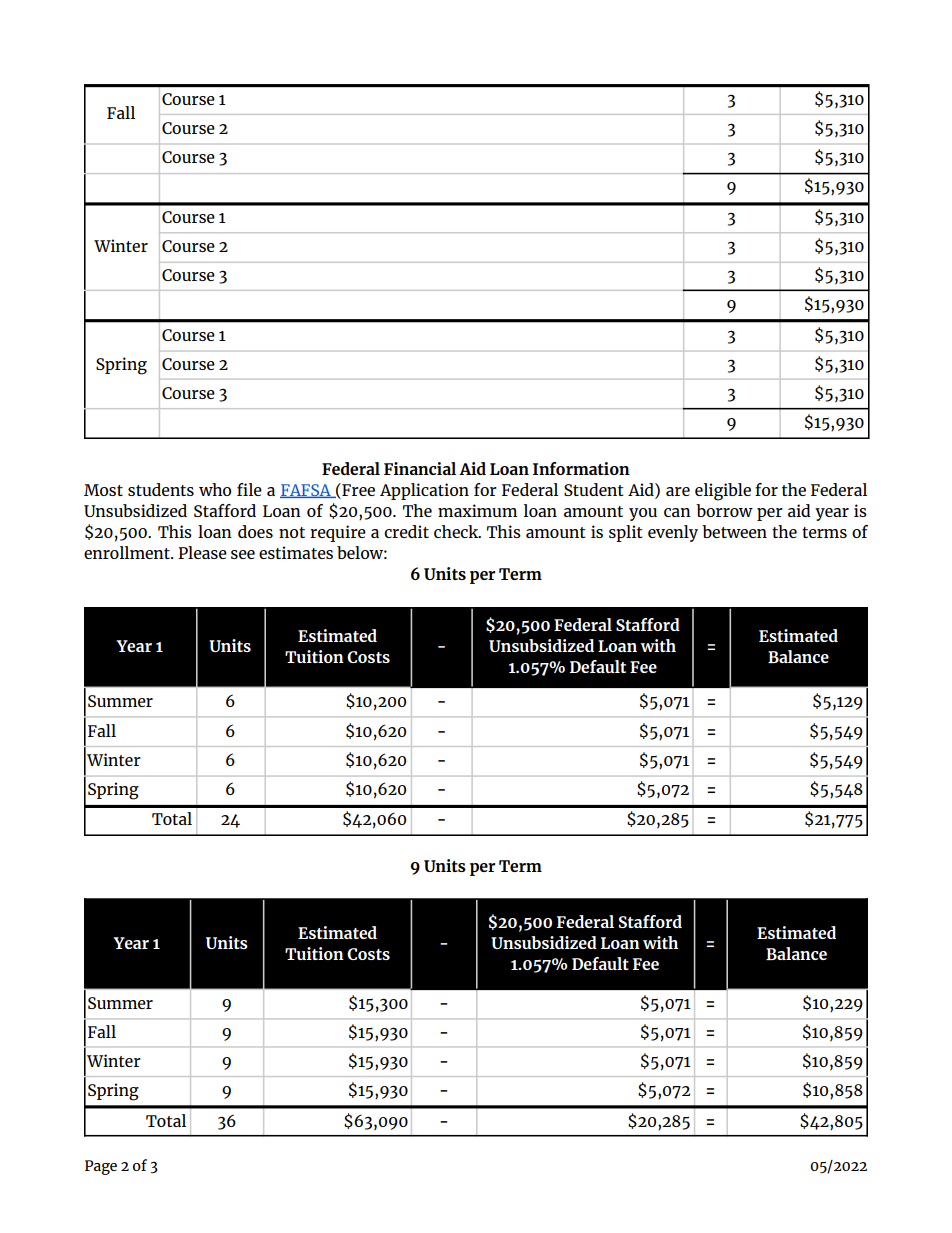 This screenshot has height=1233, width=952. What do you see at coordinates (215, 489) in the screenshot?
I see `who` at bounding box center [215, 489].
